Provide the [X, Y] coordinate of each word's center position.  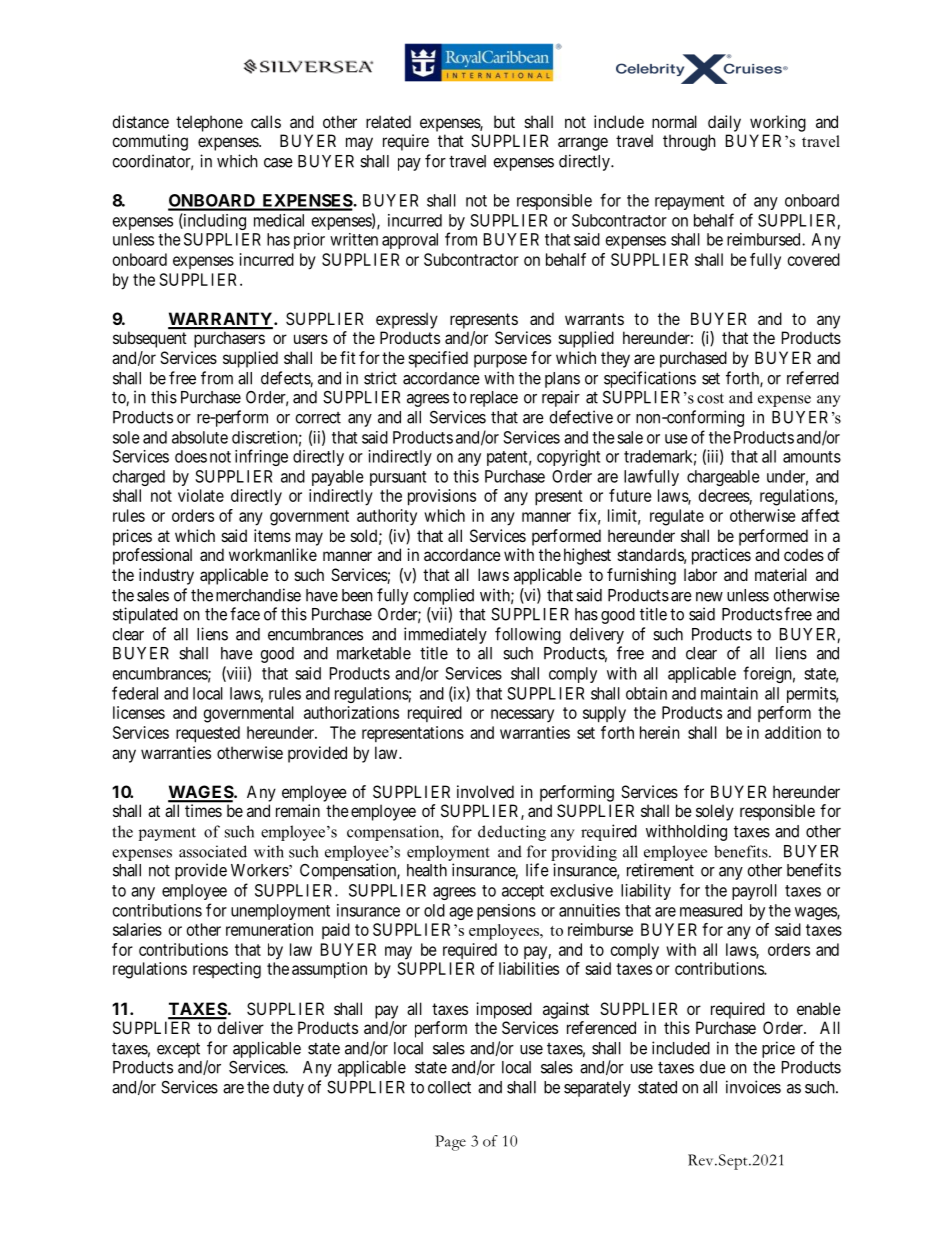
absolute [200, 437]
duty [288, 1089]
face [245, 614]
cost [710, 398]
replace [494, 399]
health [427, 870]
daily [724, 123]
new [709, 597]
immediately [445, 635]
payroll [754, 892]
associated [213, 851]
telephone [209, 123]
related [388, 121]
